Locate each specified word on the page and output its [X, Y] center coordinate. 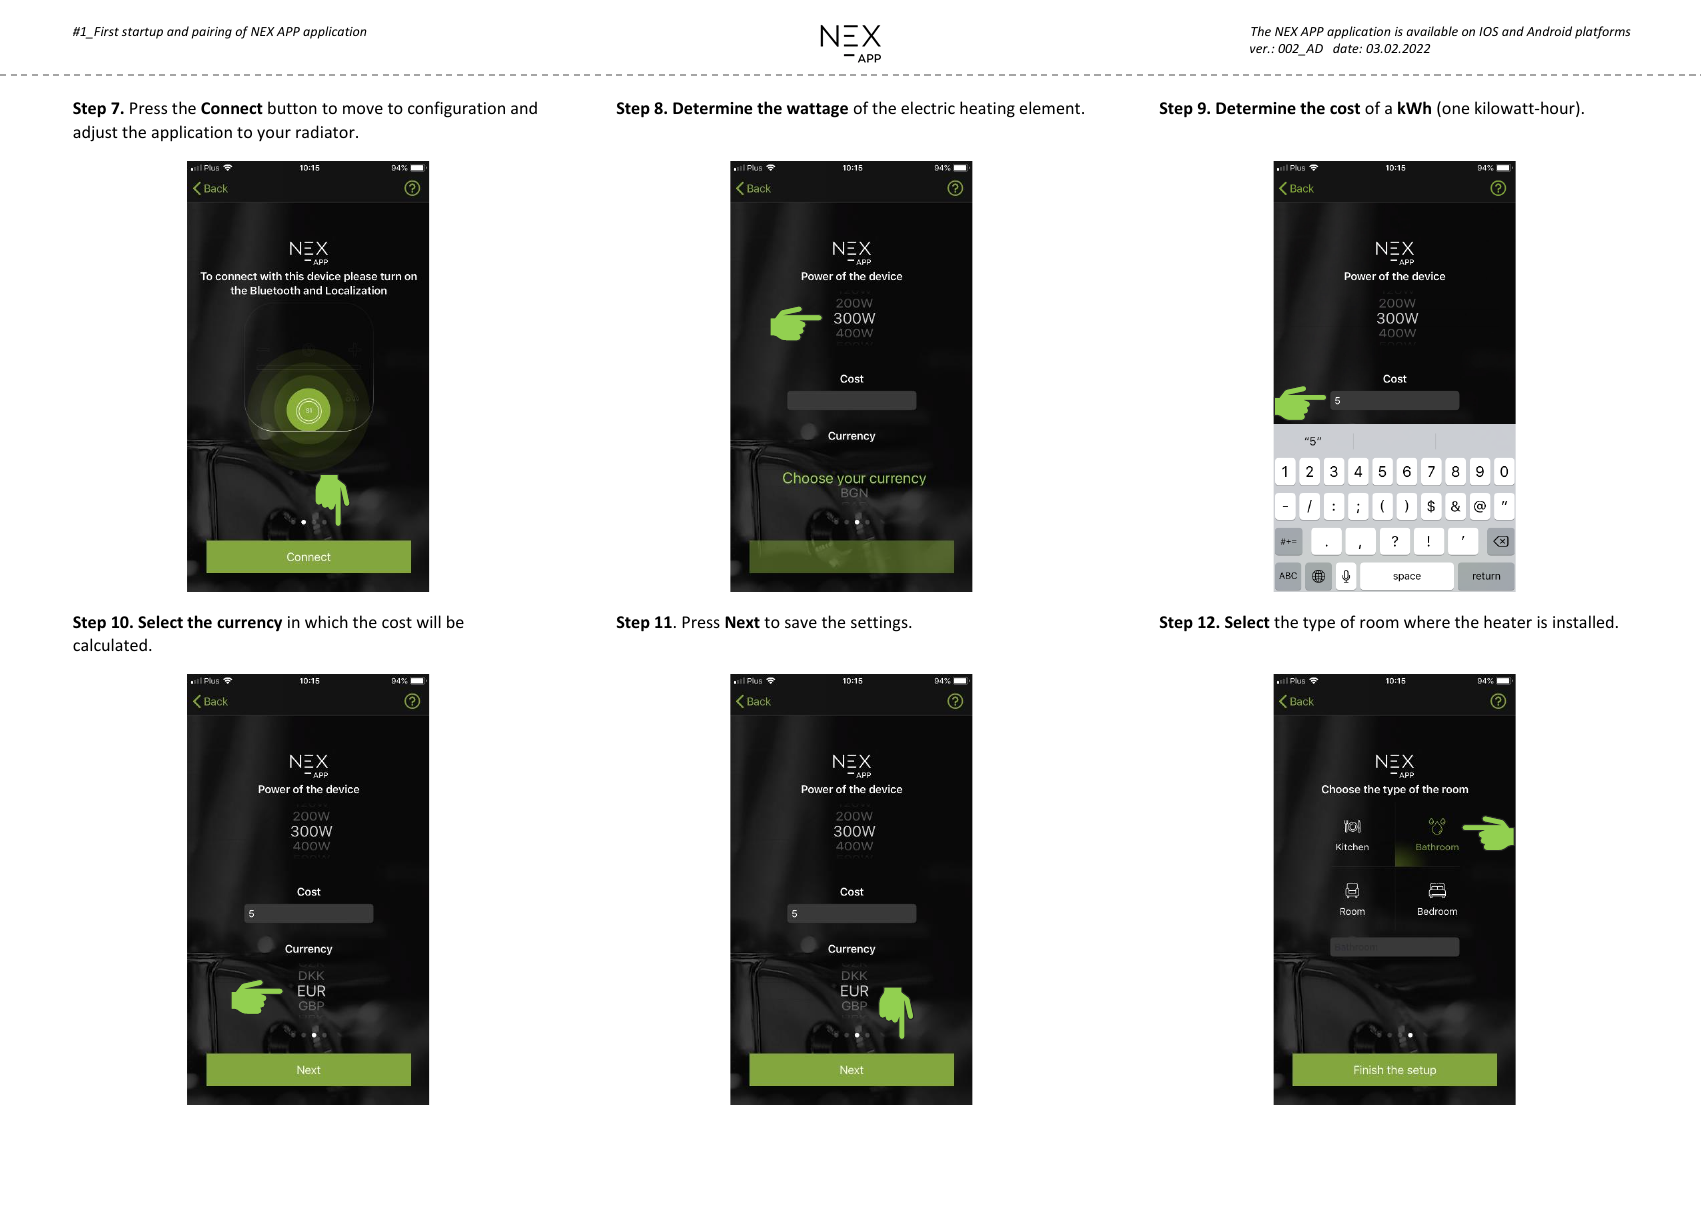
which [326, 621]
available [1432, 31]
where [1427, 621]
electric [928, 107]
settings [880, 624]
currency [249, 625]
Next [742, 622]
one [1454, 111]
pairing [212, 33]
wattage [817, 110]
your [274, 135]
